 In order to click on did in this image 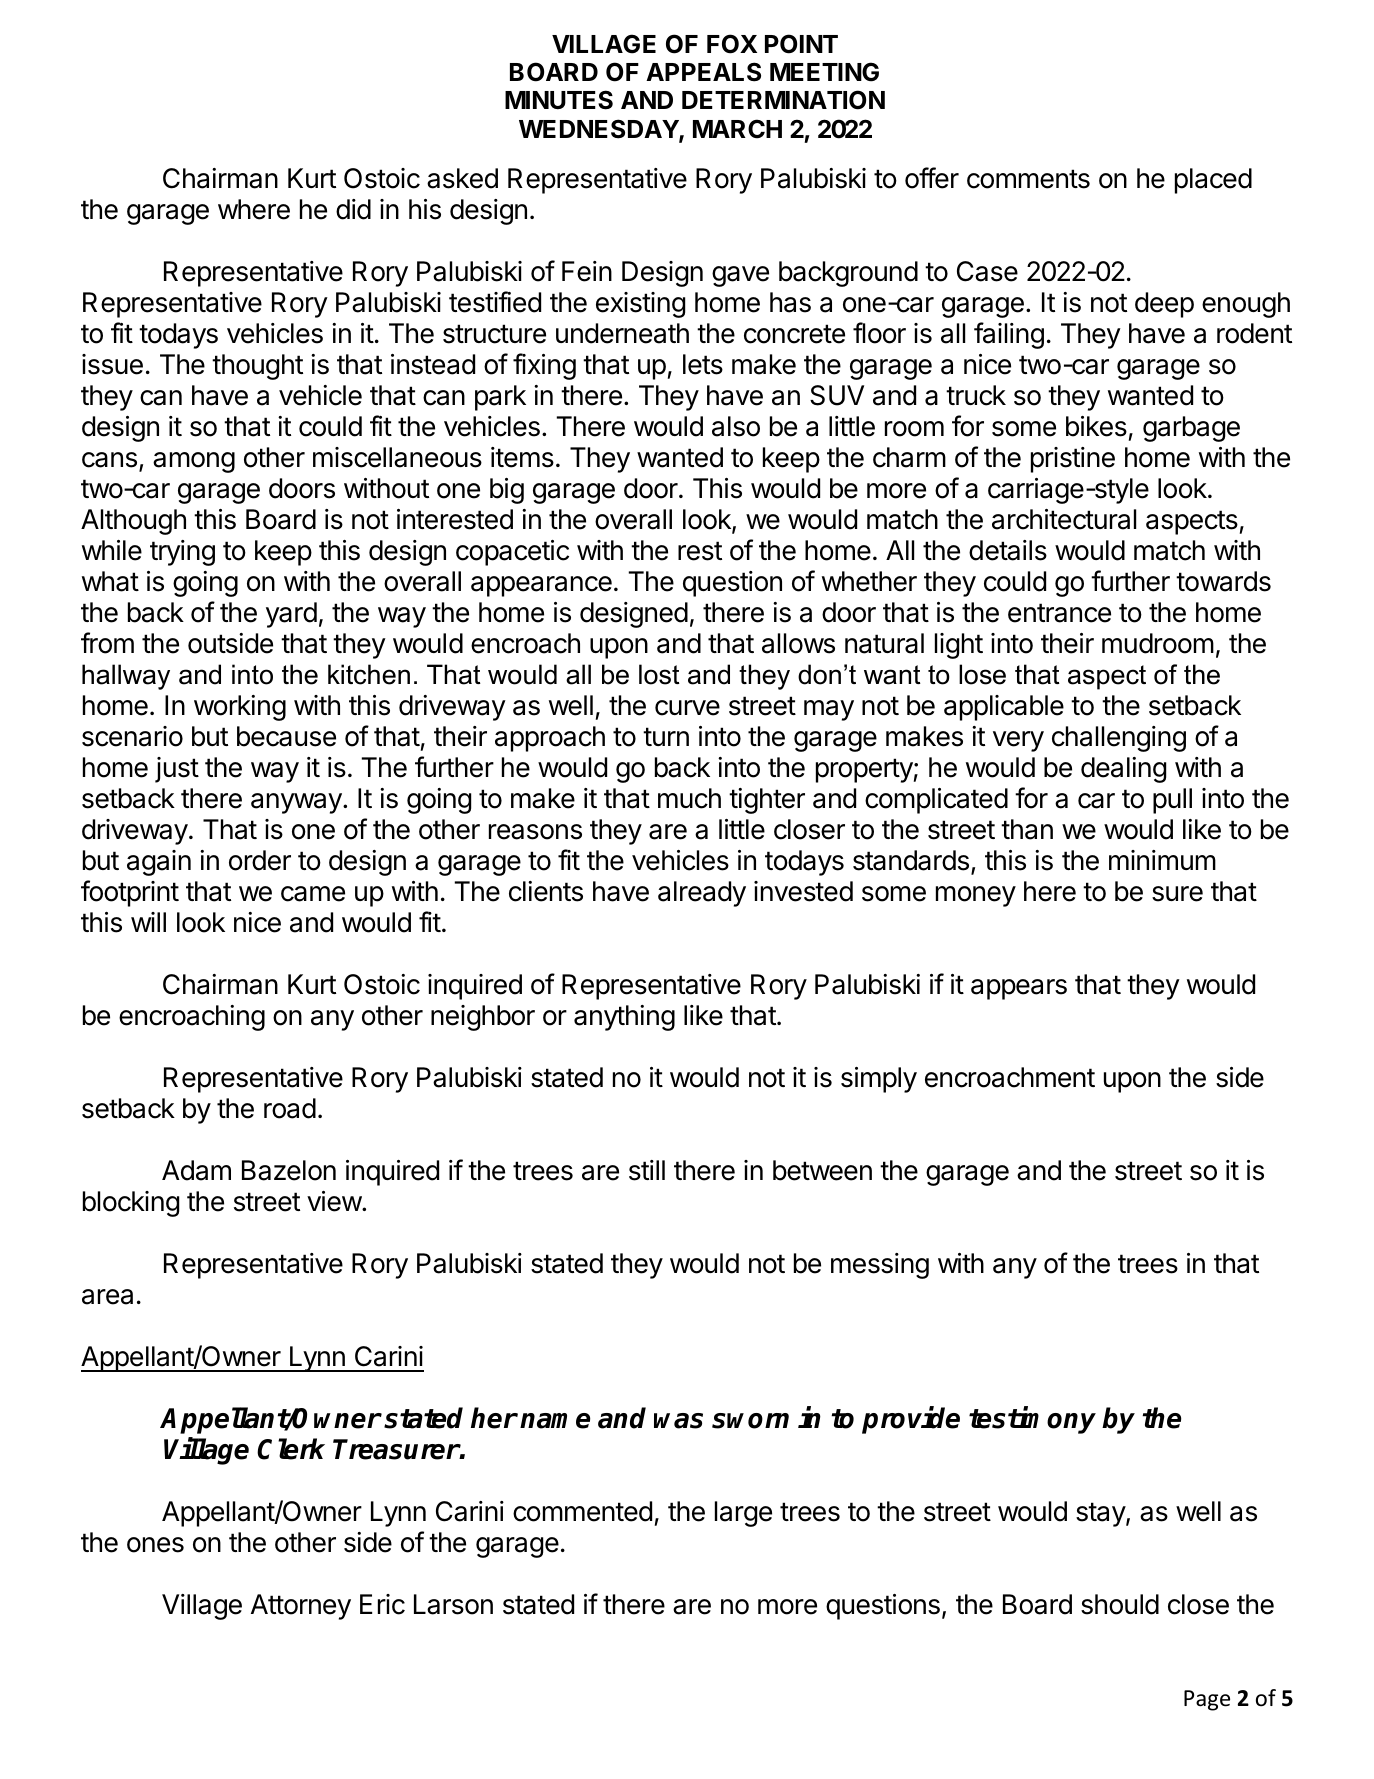, I will do `click(353, 209)`.
